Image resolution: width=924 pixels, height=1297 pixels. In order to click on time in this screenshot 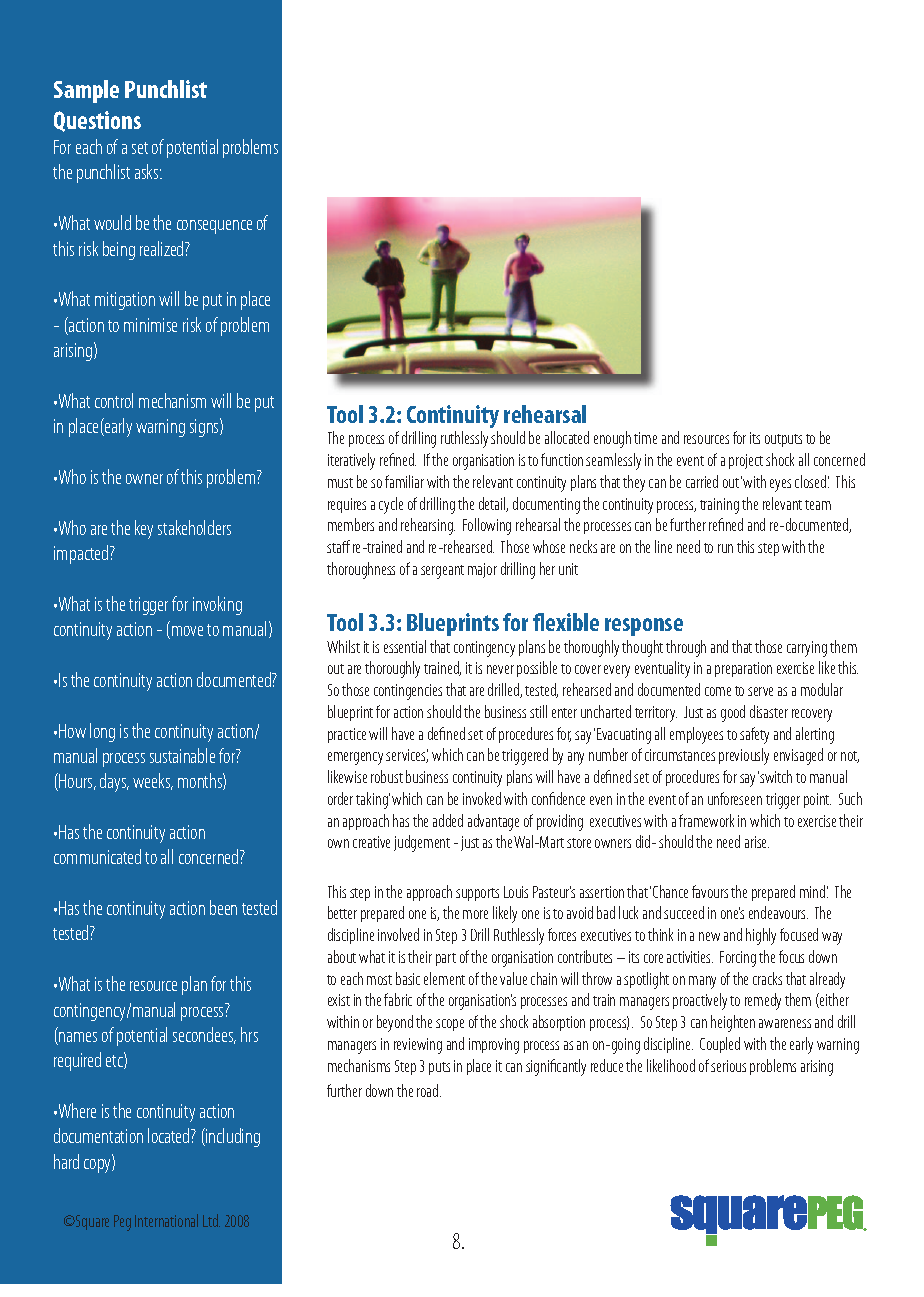, I will do `click(645, 438)`.
